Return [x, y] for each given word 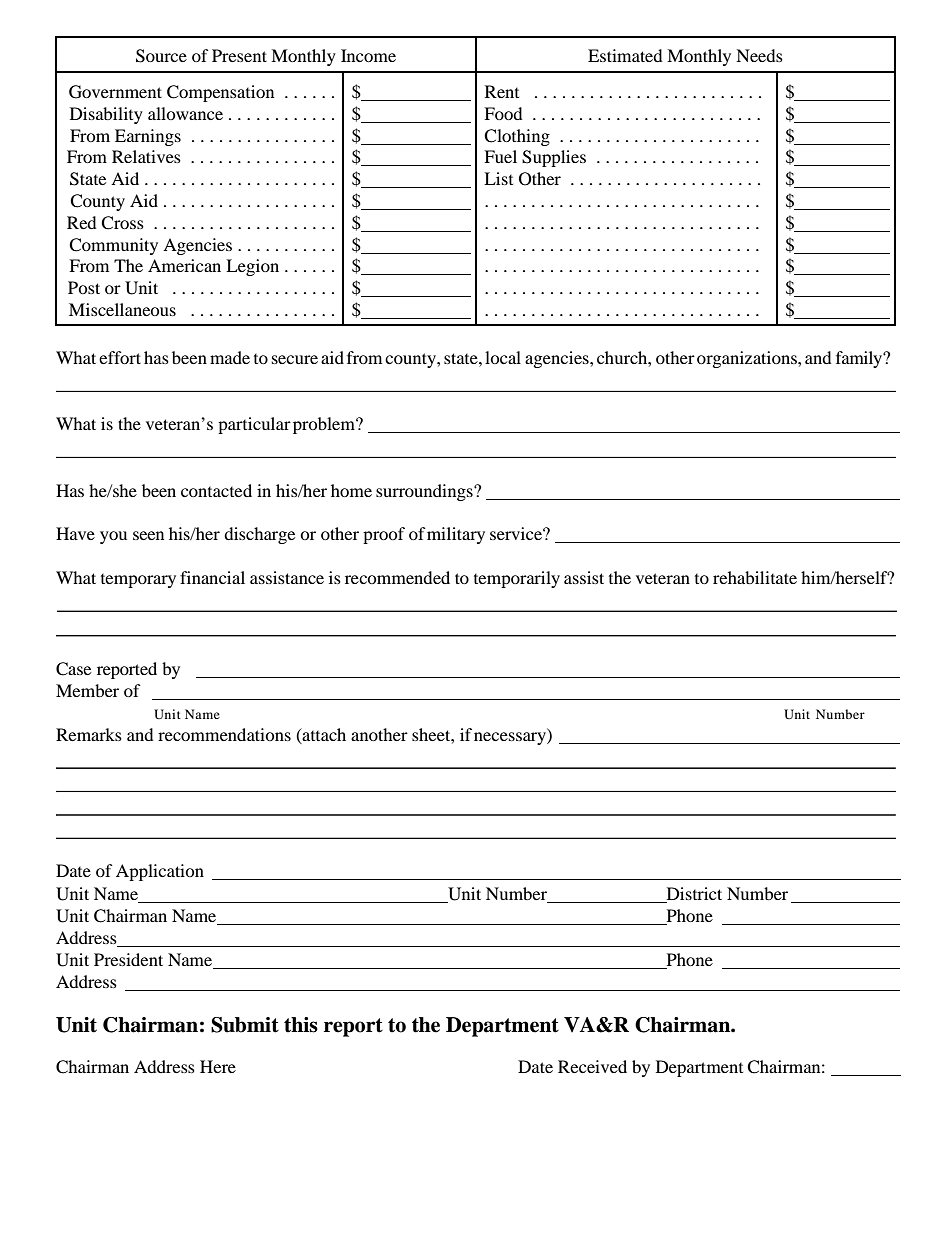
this [301, 1025]
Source [161, 56]
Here [218, 1066]
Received [592, 1066]
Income [368, 55]
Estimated [625, 55]
